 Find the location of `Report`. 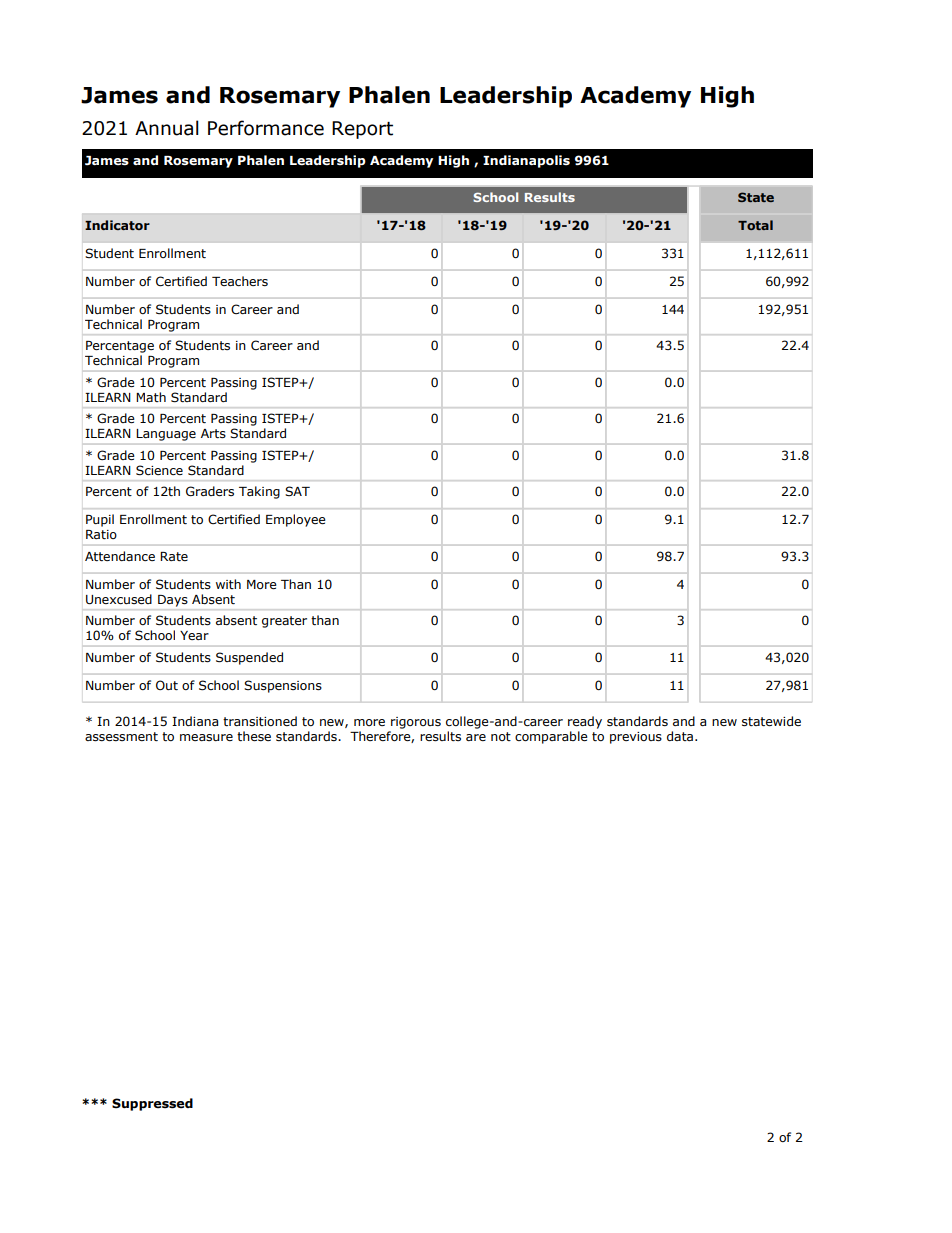

Report is located at coordinates (362, 130).
